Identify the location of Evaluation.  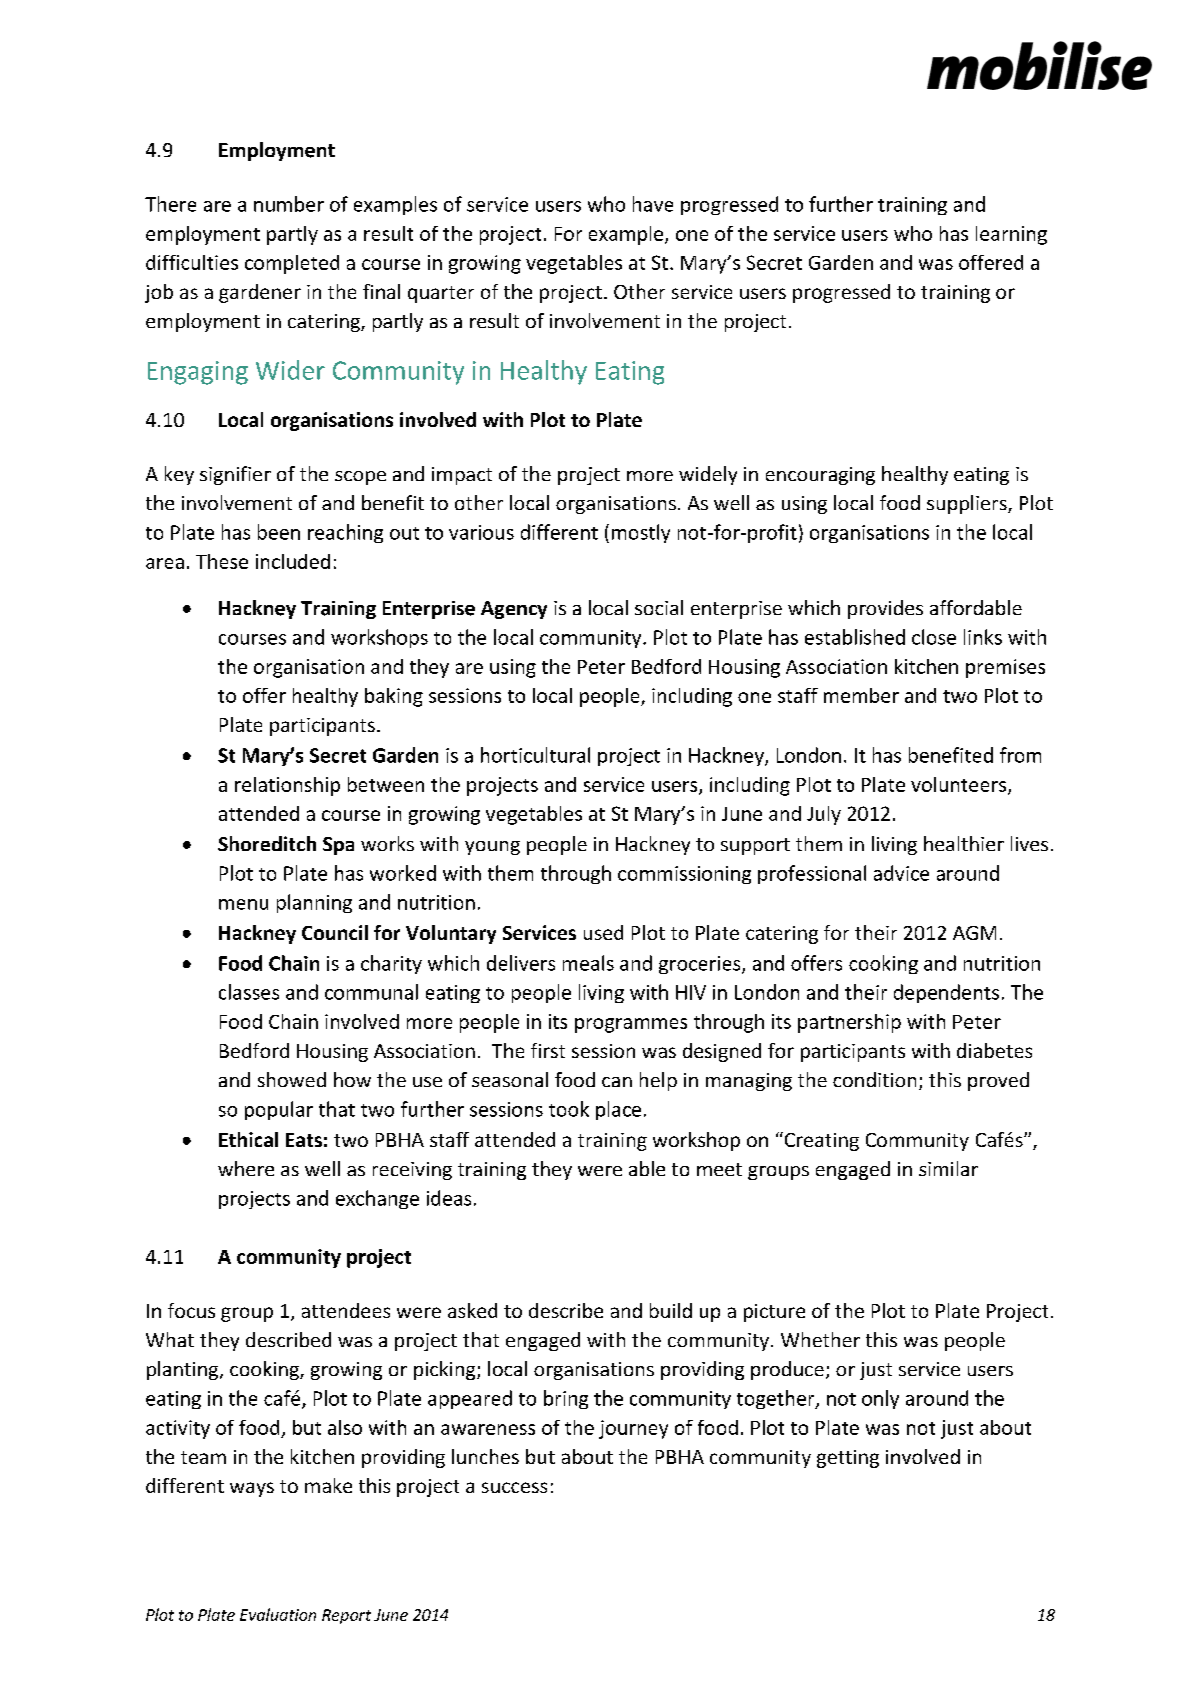
(278, 1614).
